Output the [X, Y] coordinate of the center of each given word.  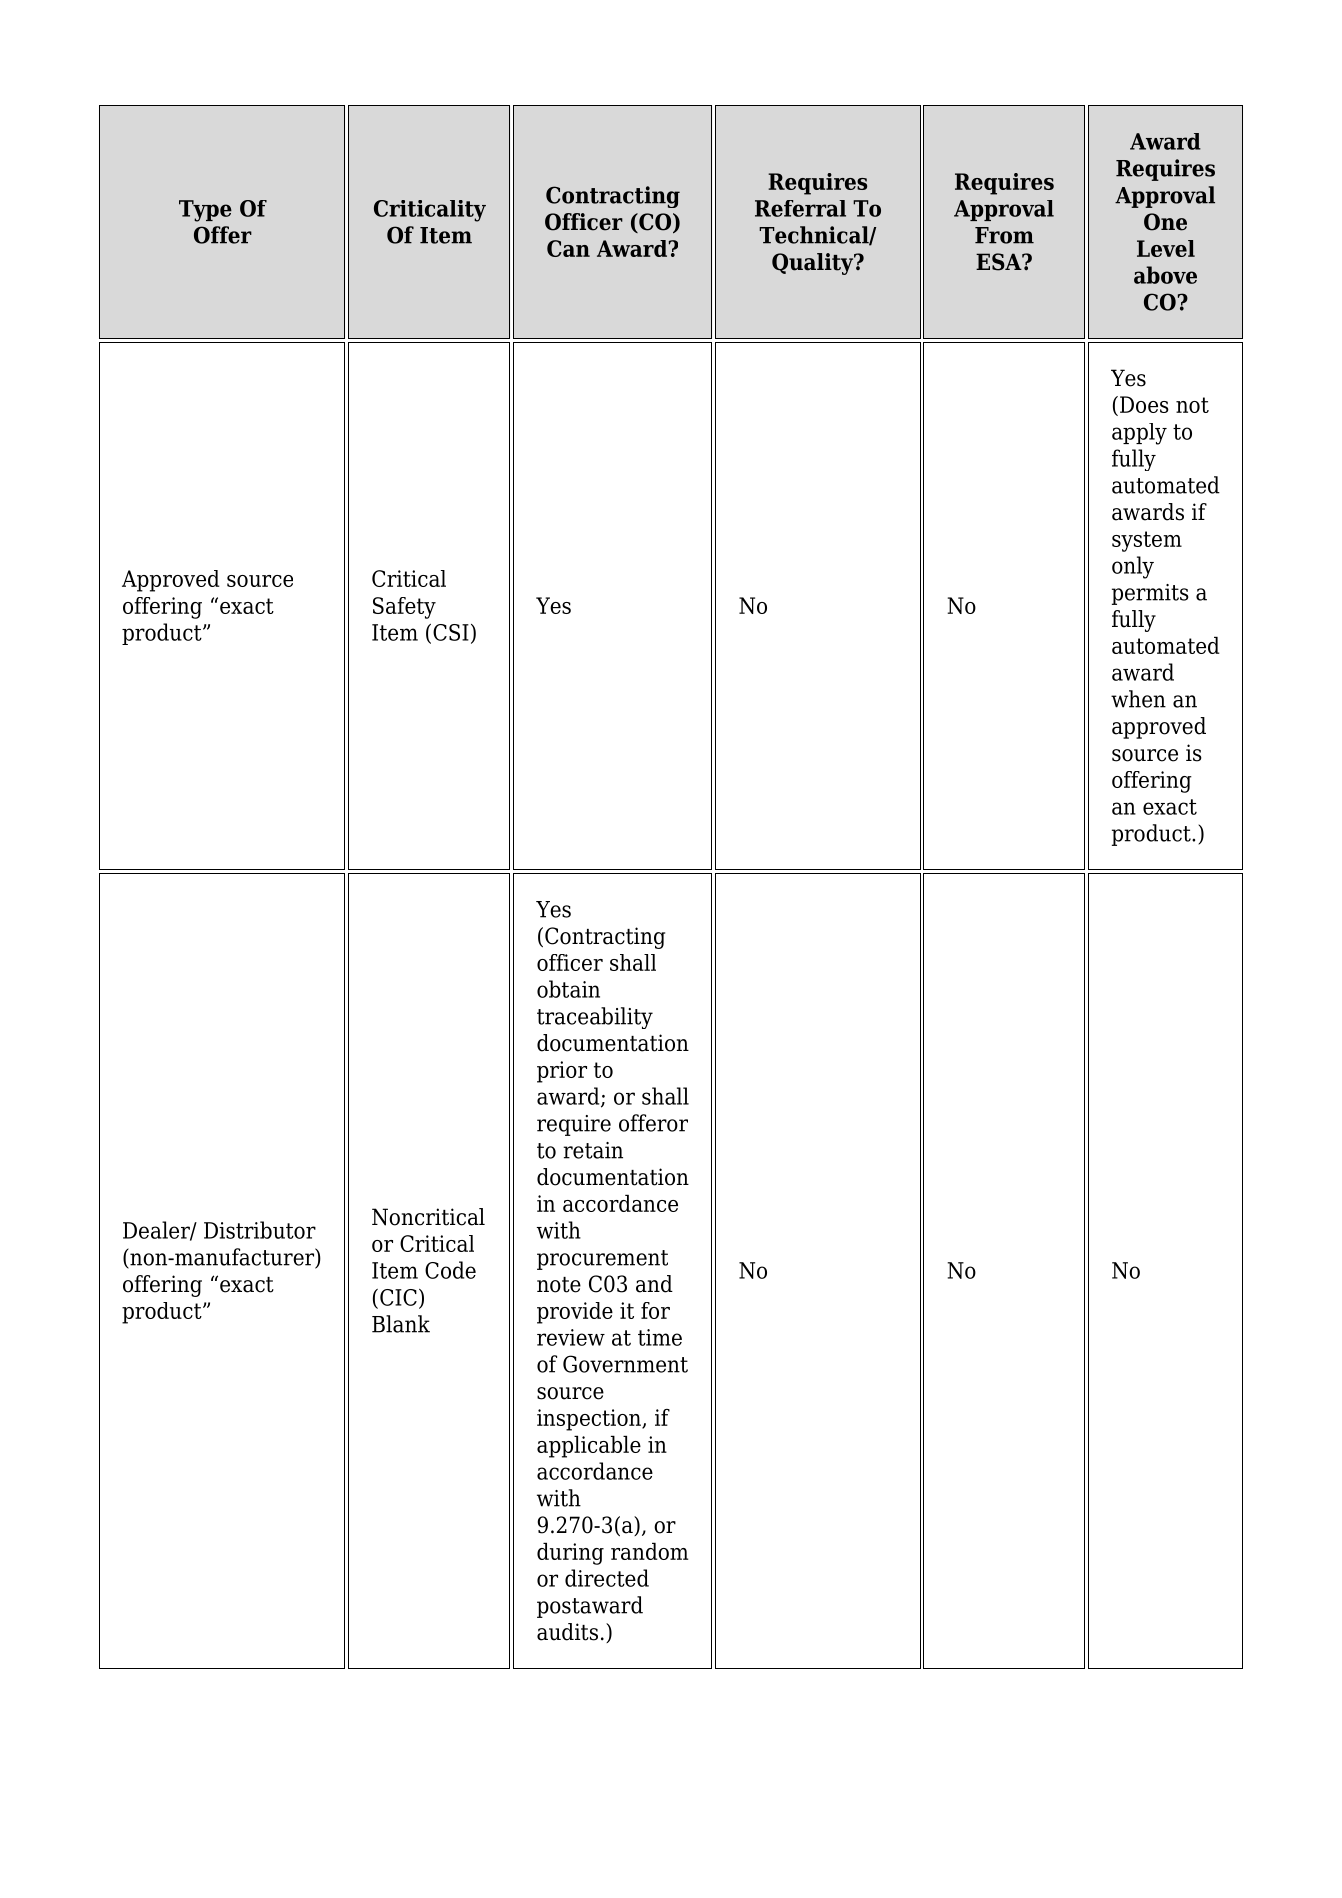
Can [568, 248]
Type [205, 211]
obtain [568, 989]
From [1004, 235]
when [1138, 699]
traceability [595, 1018]
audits [567, 1632]
